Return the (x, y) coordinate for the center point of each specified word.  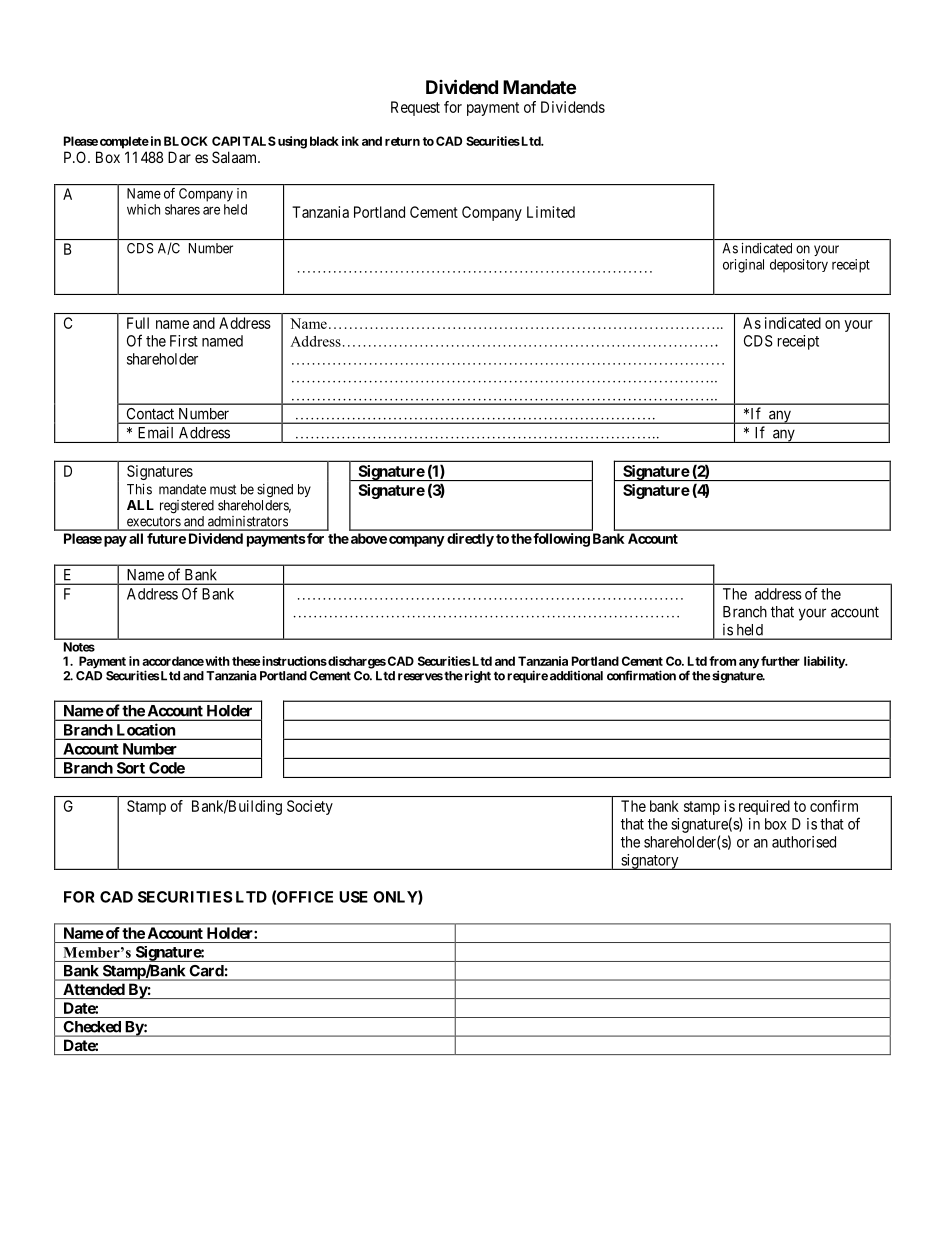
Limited (551, 212)
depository (799, 266)
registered (187, 507)
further (780, 661)
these (246, 661)
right (476, 676)
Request (415, 108)
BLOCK (186, 141)
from (722, 661)
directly (470, 540)
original (743, 266)
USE (353, 897)
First (184, 341)
